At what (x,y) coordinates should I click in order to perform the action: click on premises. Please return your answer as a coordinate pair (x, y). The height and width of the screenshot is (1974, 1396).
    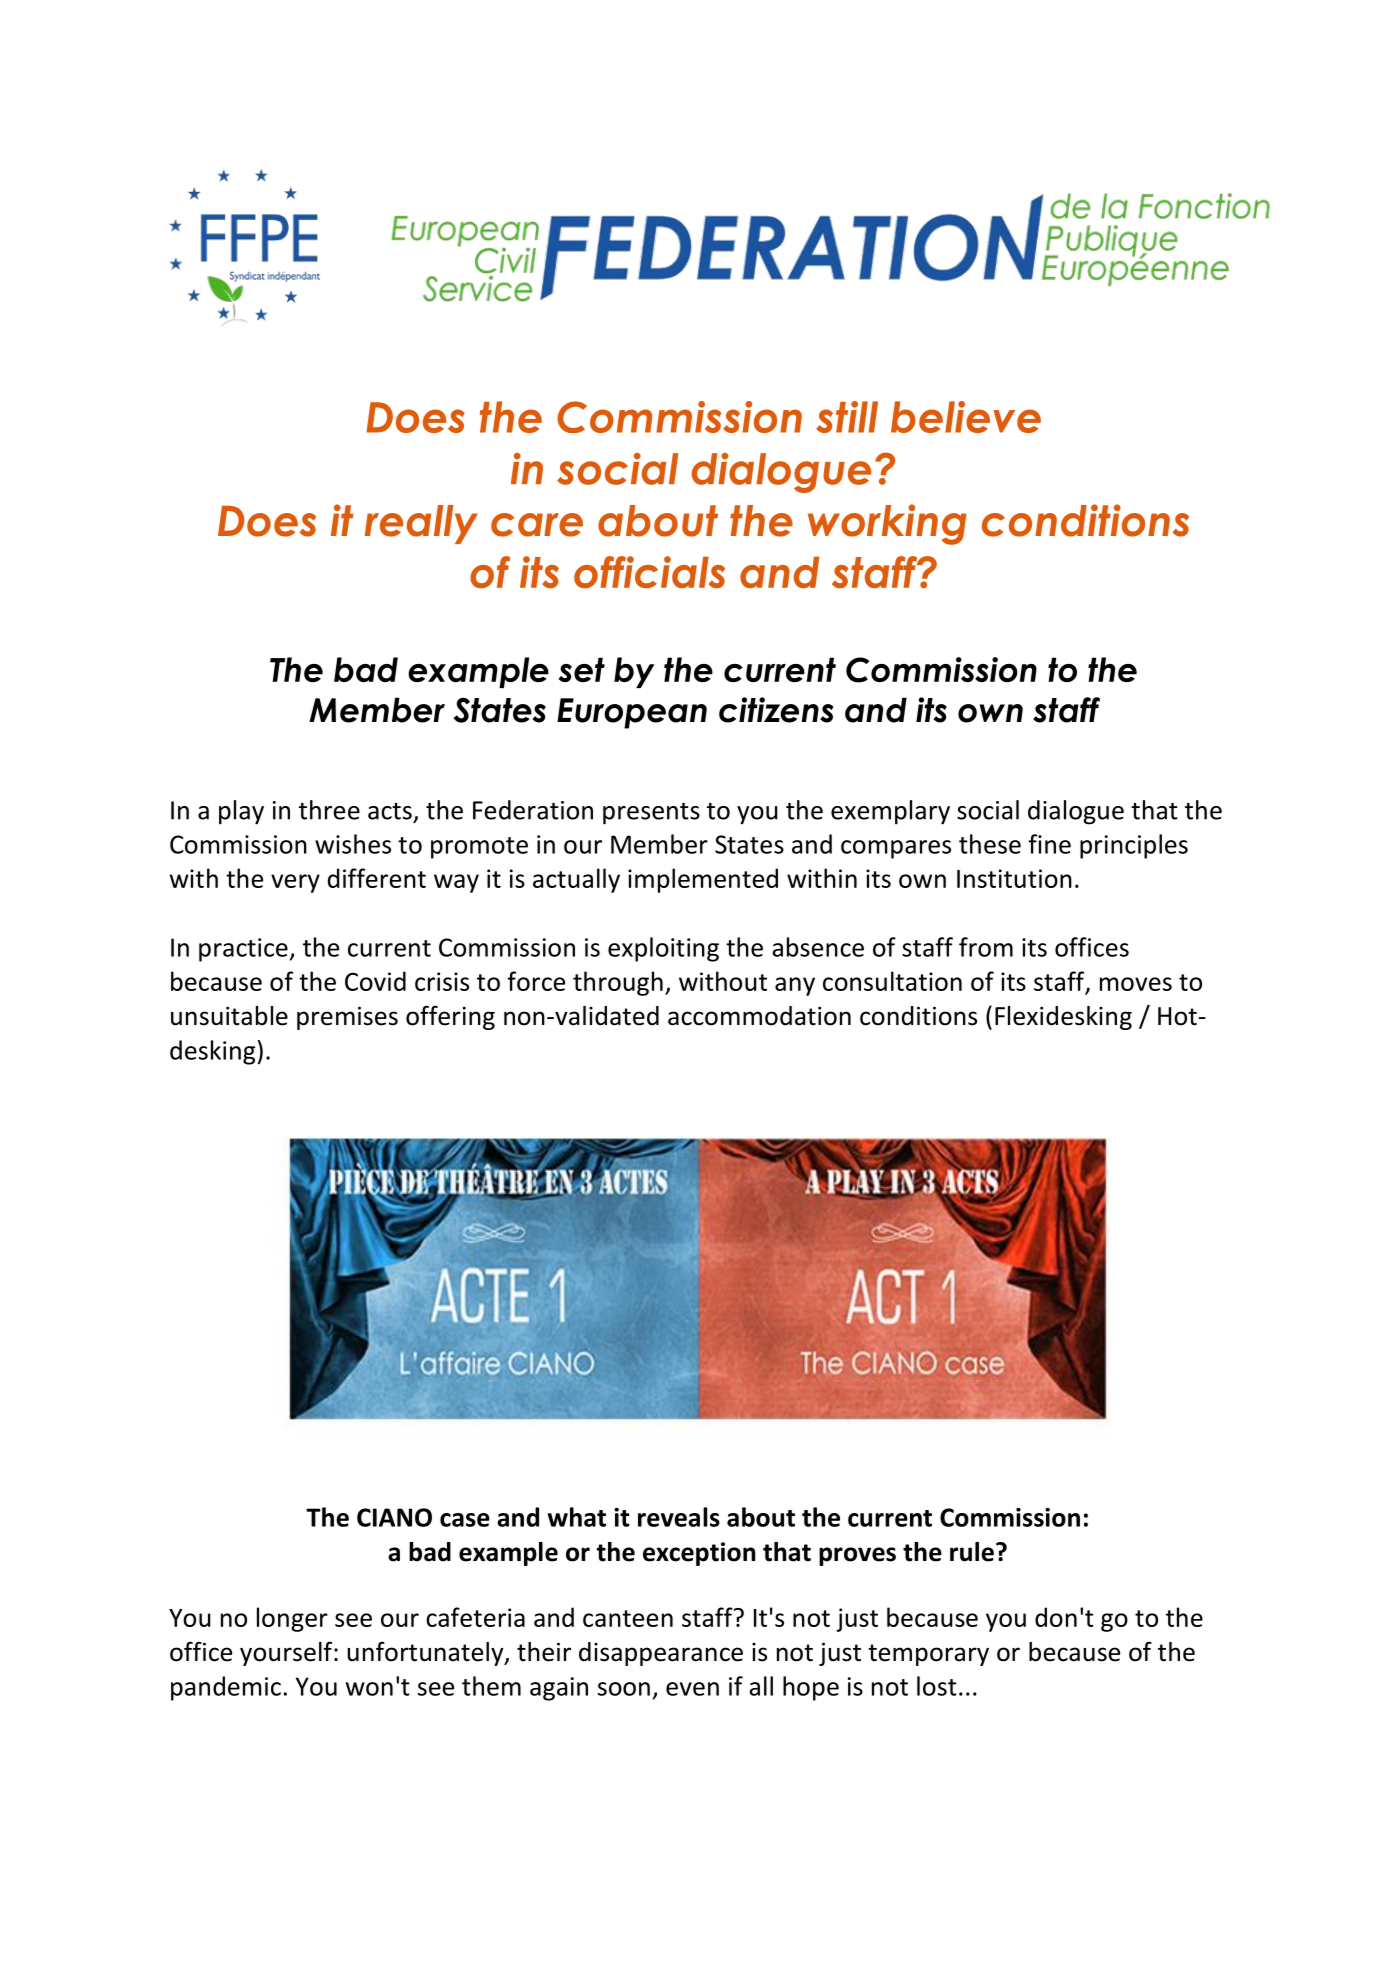
    Looking at the image, I should click on (347, 1018).
